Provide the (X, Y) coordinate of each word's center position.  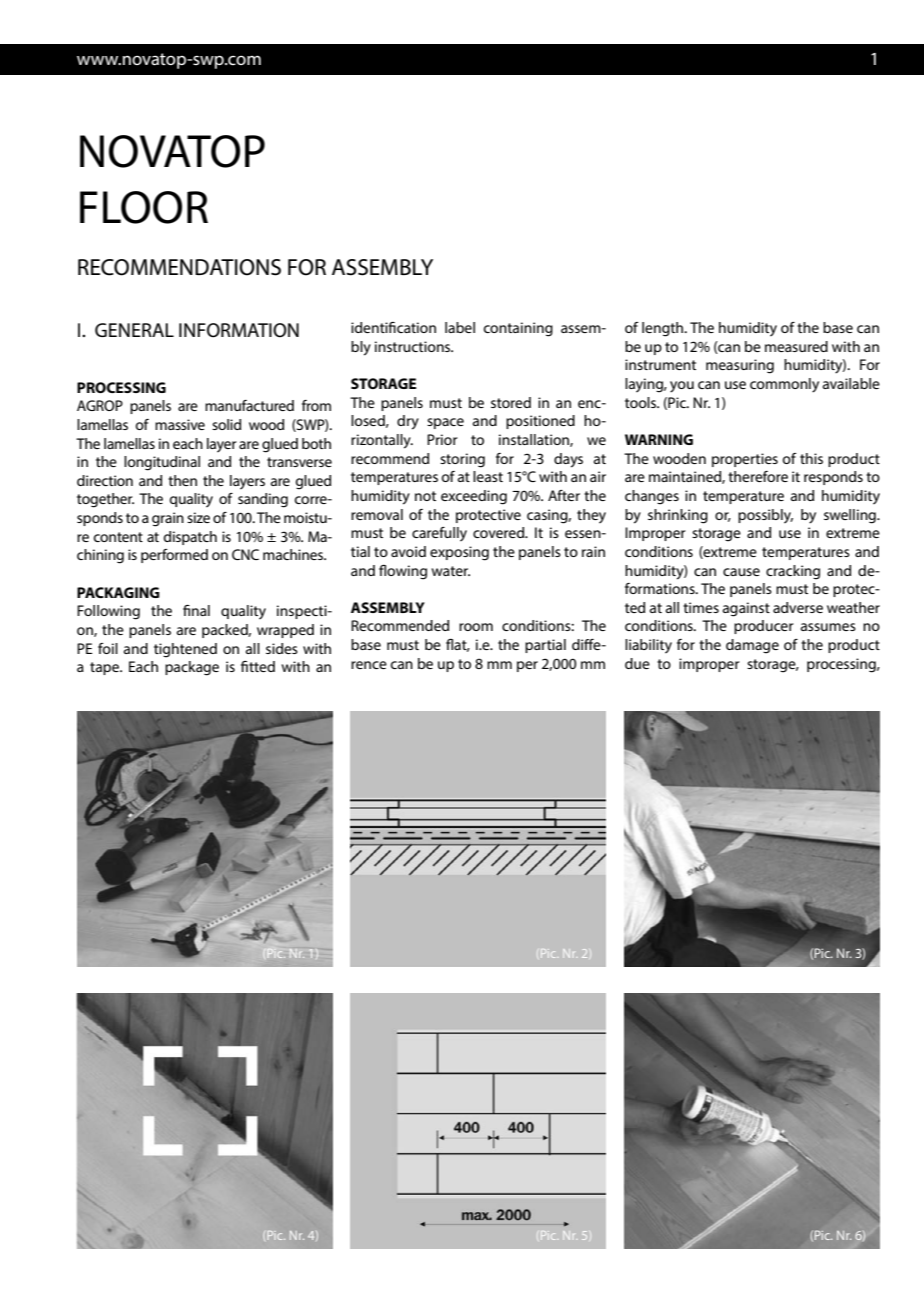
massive (180, 424)
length (664, 329)
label (460, 327)
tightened (185, 650)
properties (745, 460)
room (476, 627)
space (445, 423)
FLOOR (144, 207)
